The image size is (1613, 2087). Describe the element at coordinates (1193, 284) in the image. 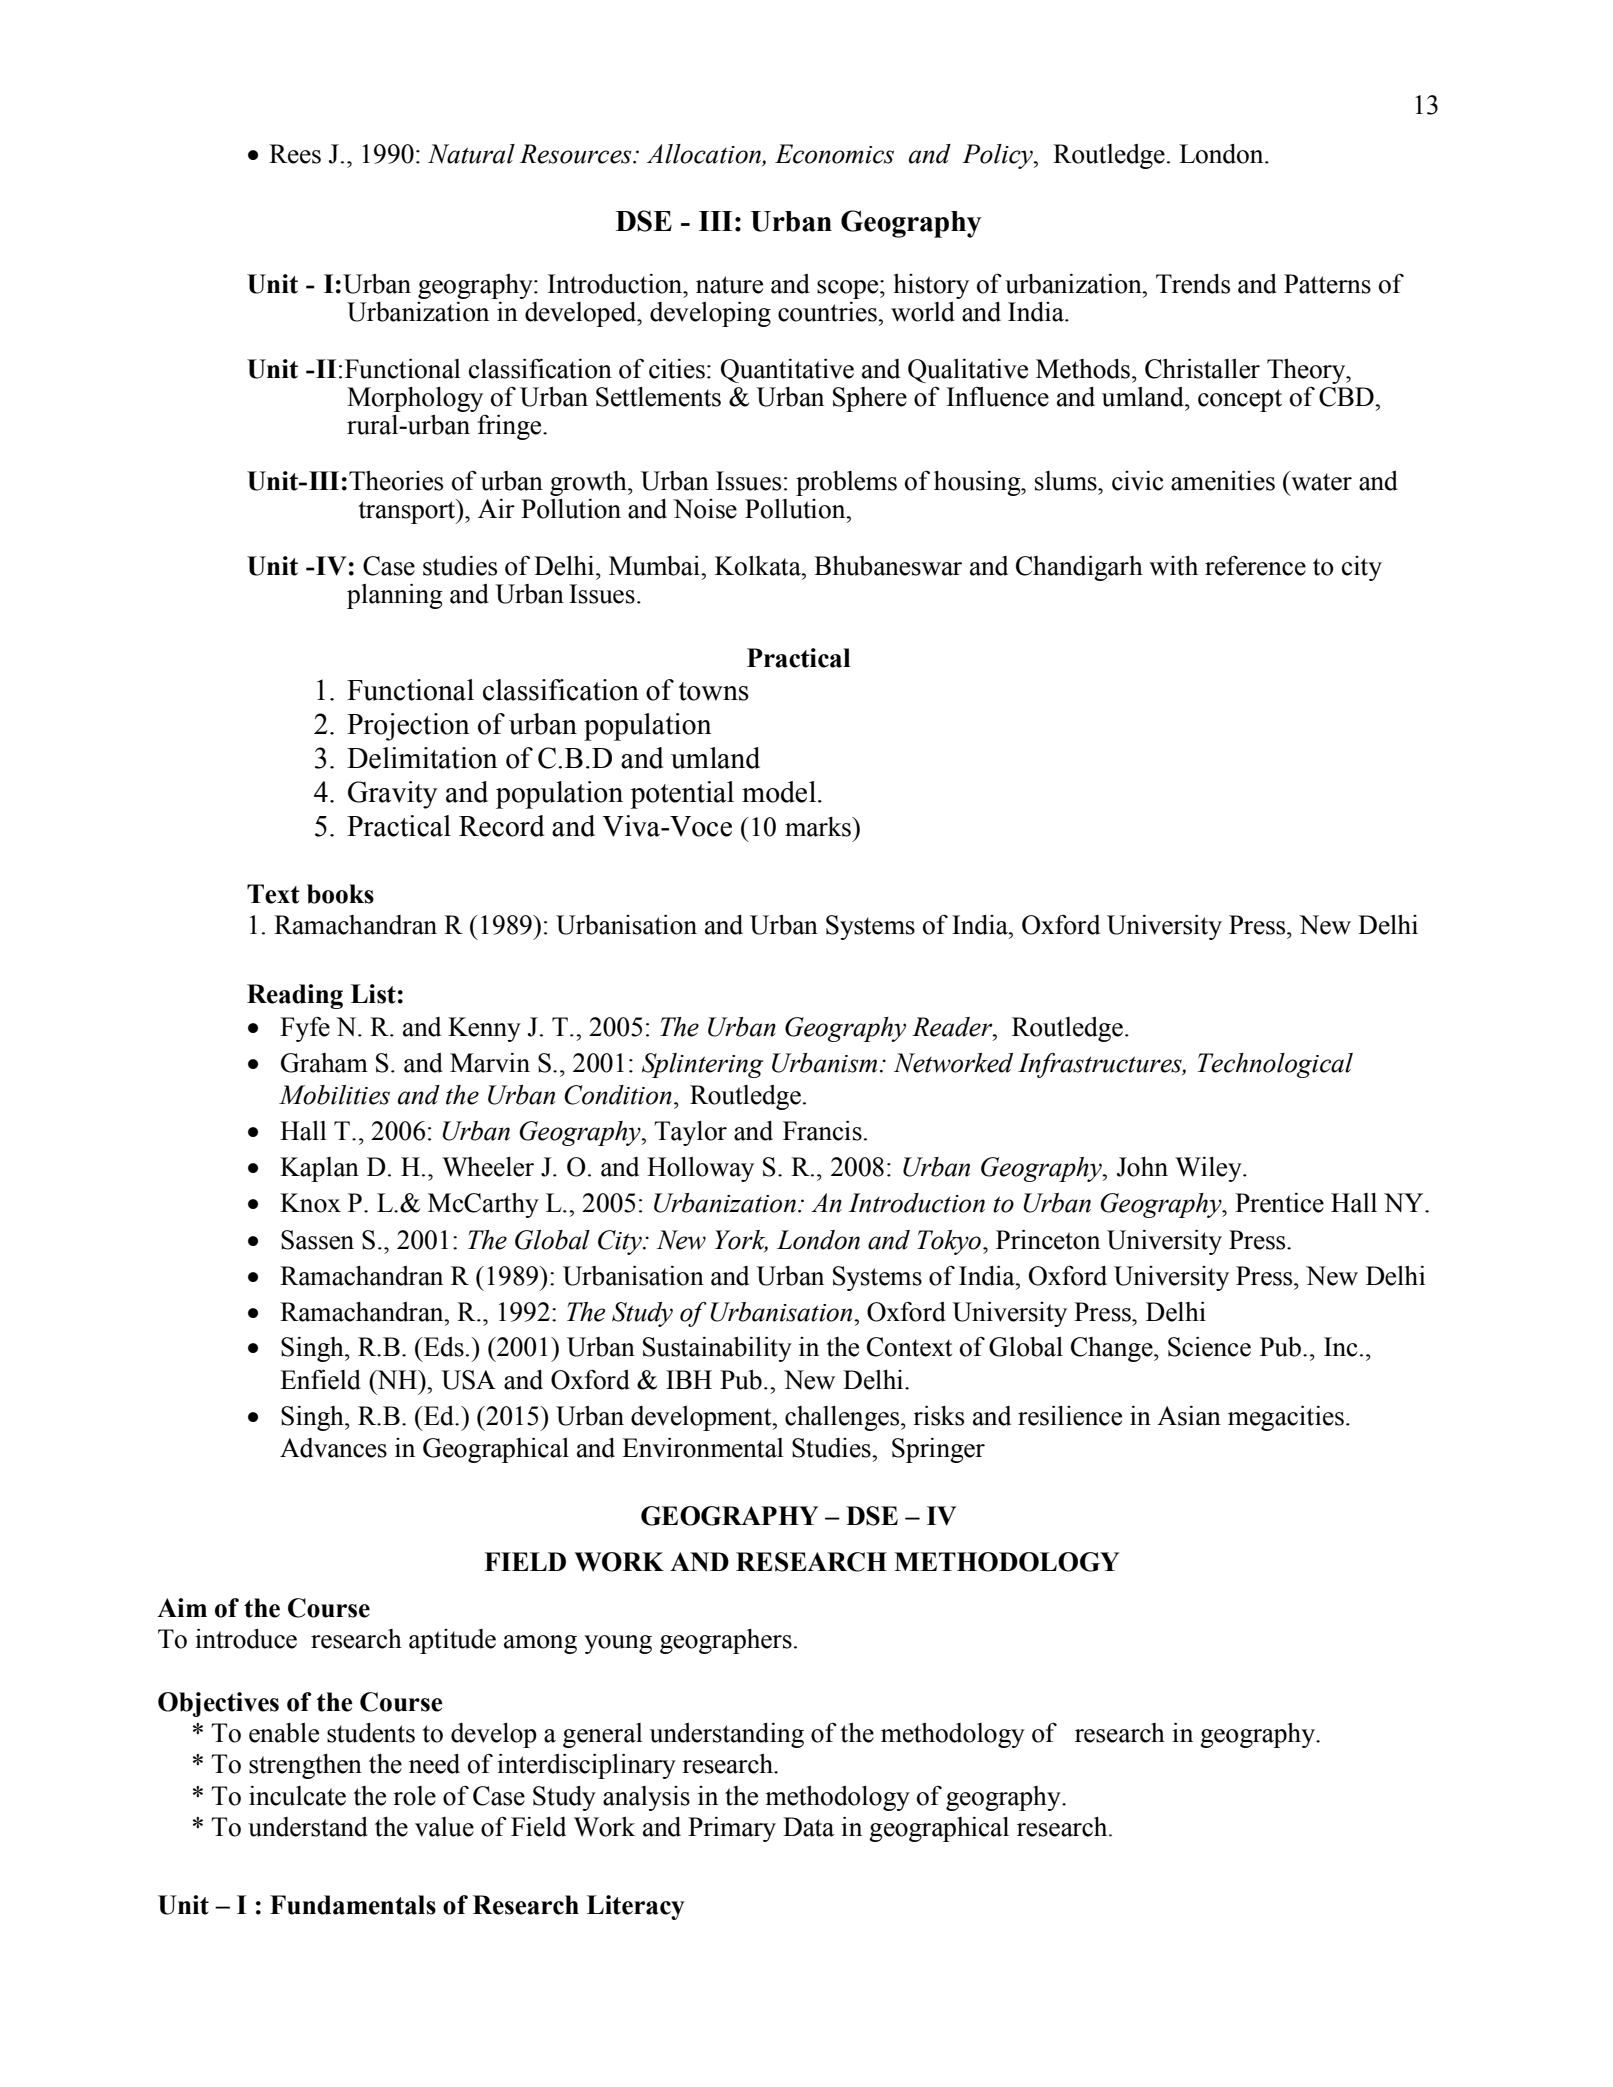

I see `Trends` at that location.
